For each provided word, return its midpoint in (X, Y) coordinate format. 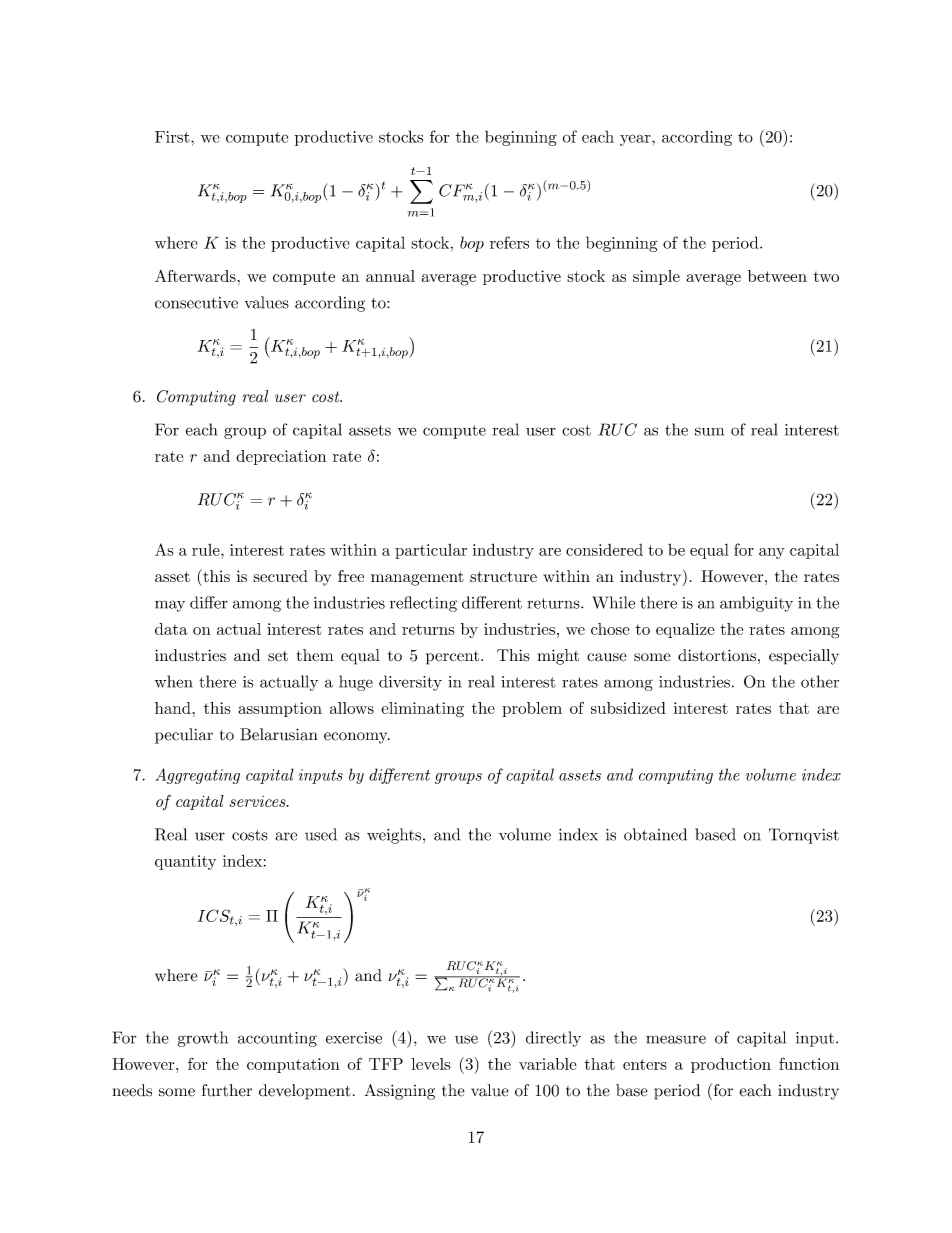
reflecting (423, 604)
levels (431, 1064)
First (173, 137)
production (731, 1065)
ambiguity (756, 604)
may (170, 606)
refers (509, 242)
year (636, 140)
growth (203, 1039)
